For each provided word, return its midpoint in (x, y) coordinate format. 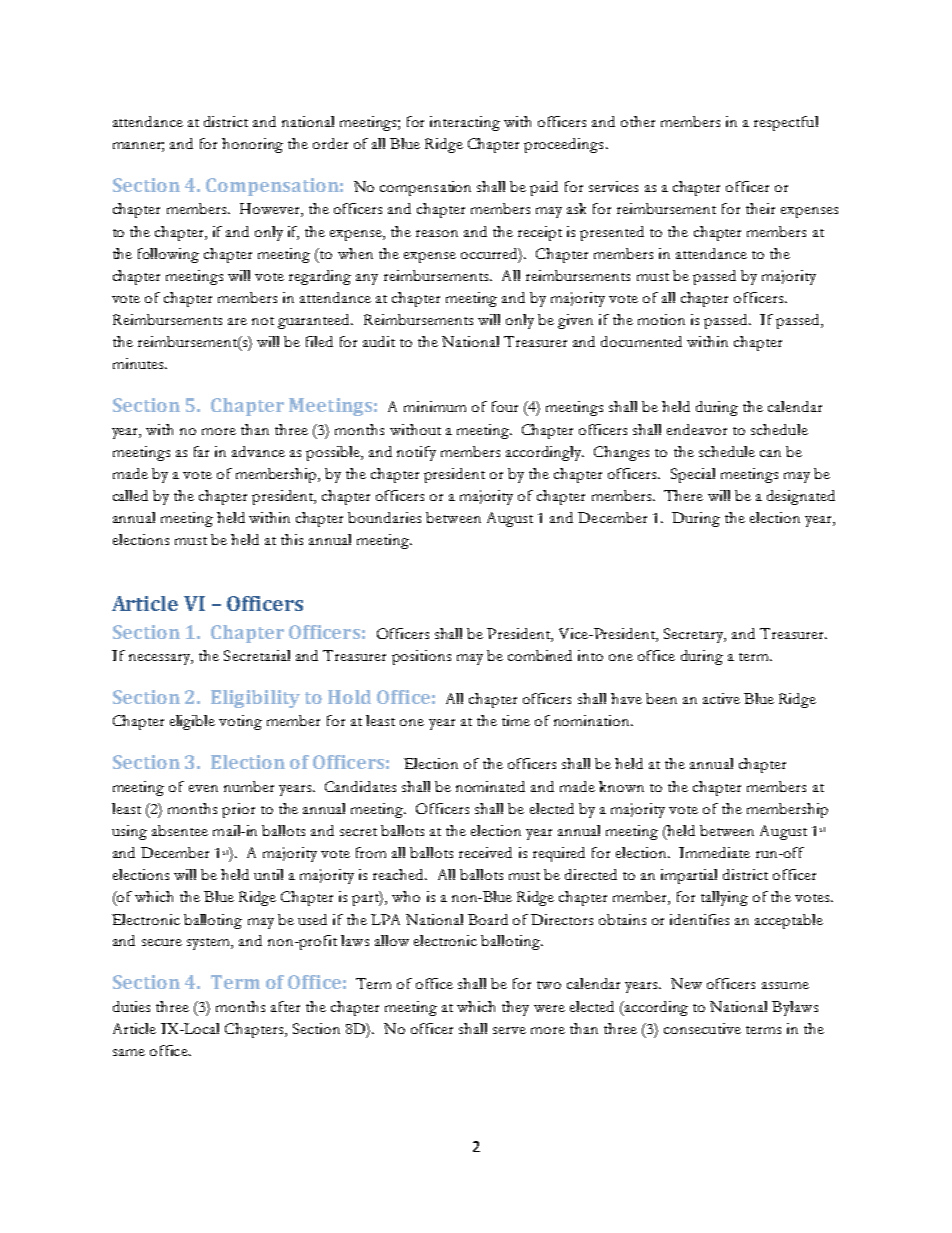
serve (509, 1030)
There (683, 495)
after (285, 1006)
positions (421, 657)
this (292, 539)
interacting (465, 123)
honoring (252, 145)
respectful (786, 123)
